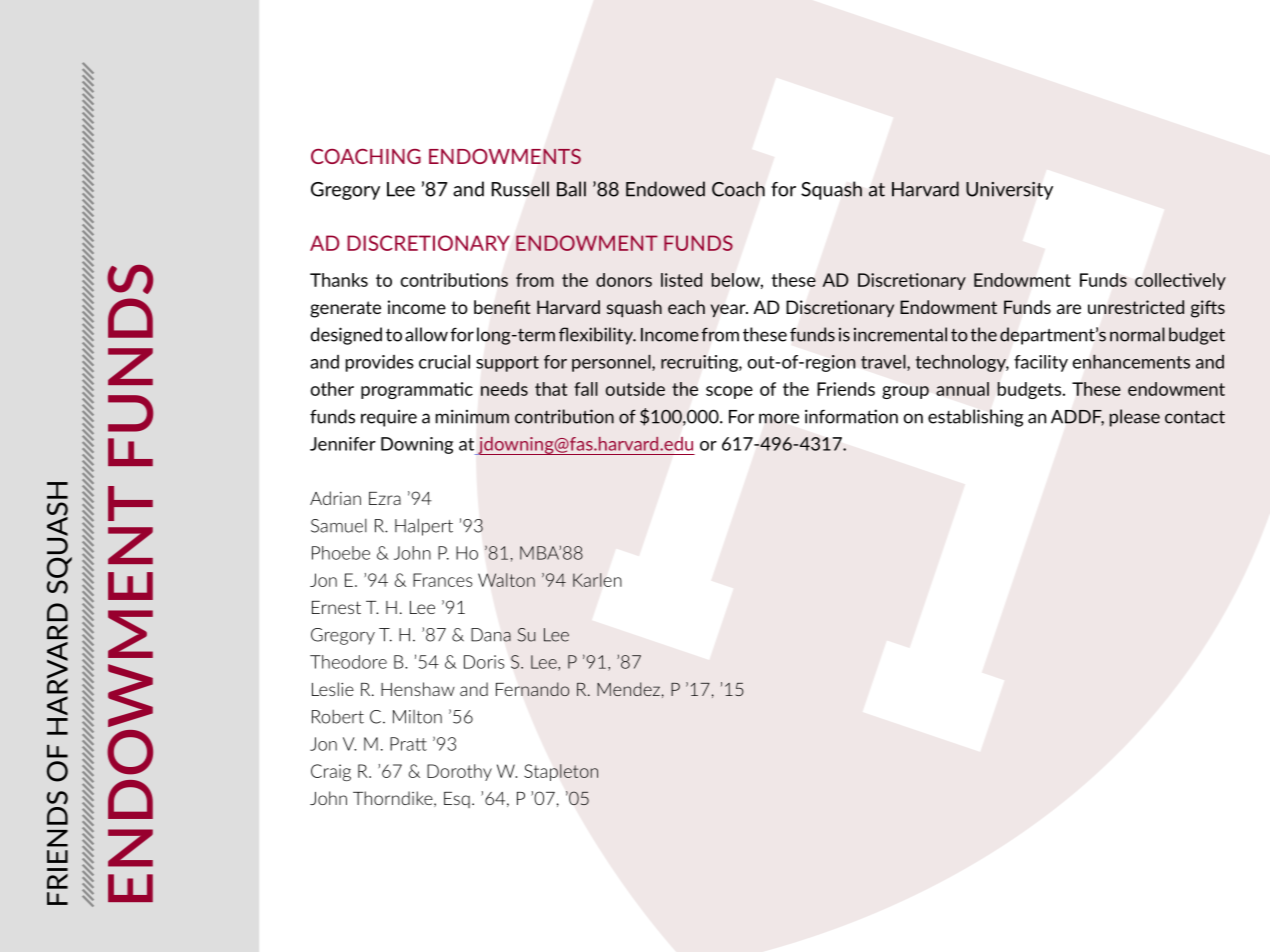  What do you see at coordinates (1009, 191) in the screenshot?
I see `University` at bounding box center [1009, 191].
